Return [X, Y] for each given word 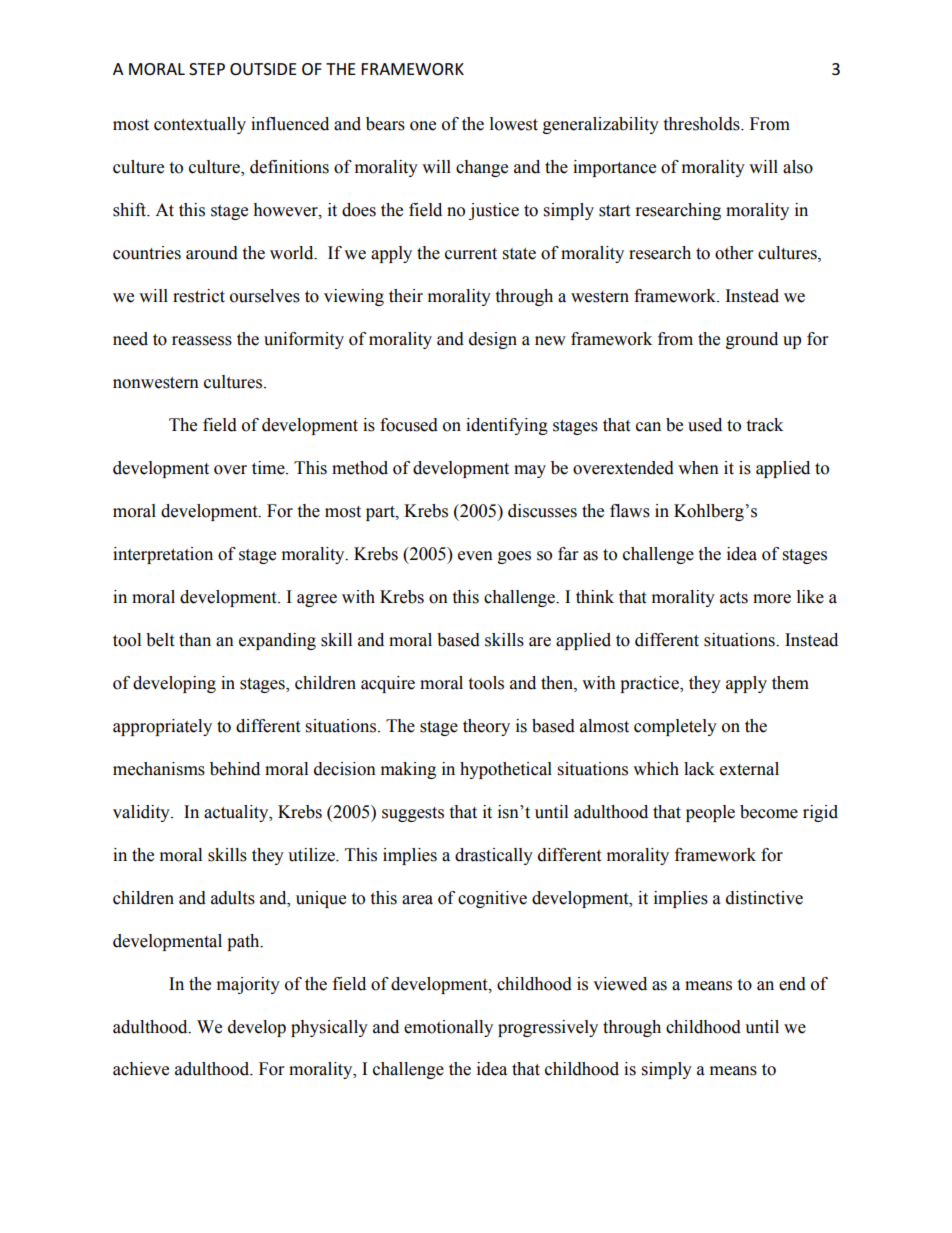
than [195, 640]
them [790, 683]
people [710, 813]
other [734, 253]
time [269, 468]
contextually [200, 125]
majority [248, 985]
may [530, 471]
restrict [199, 296]
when [698, 468]
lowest [514, 124]
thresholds [702, 124]
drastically [494, 856]
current [471, 254]
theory [486, 727]
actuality [237, 813]
